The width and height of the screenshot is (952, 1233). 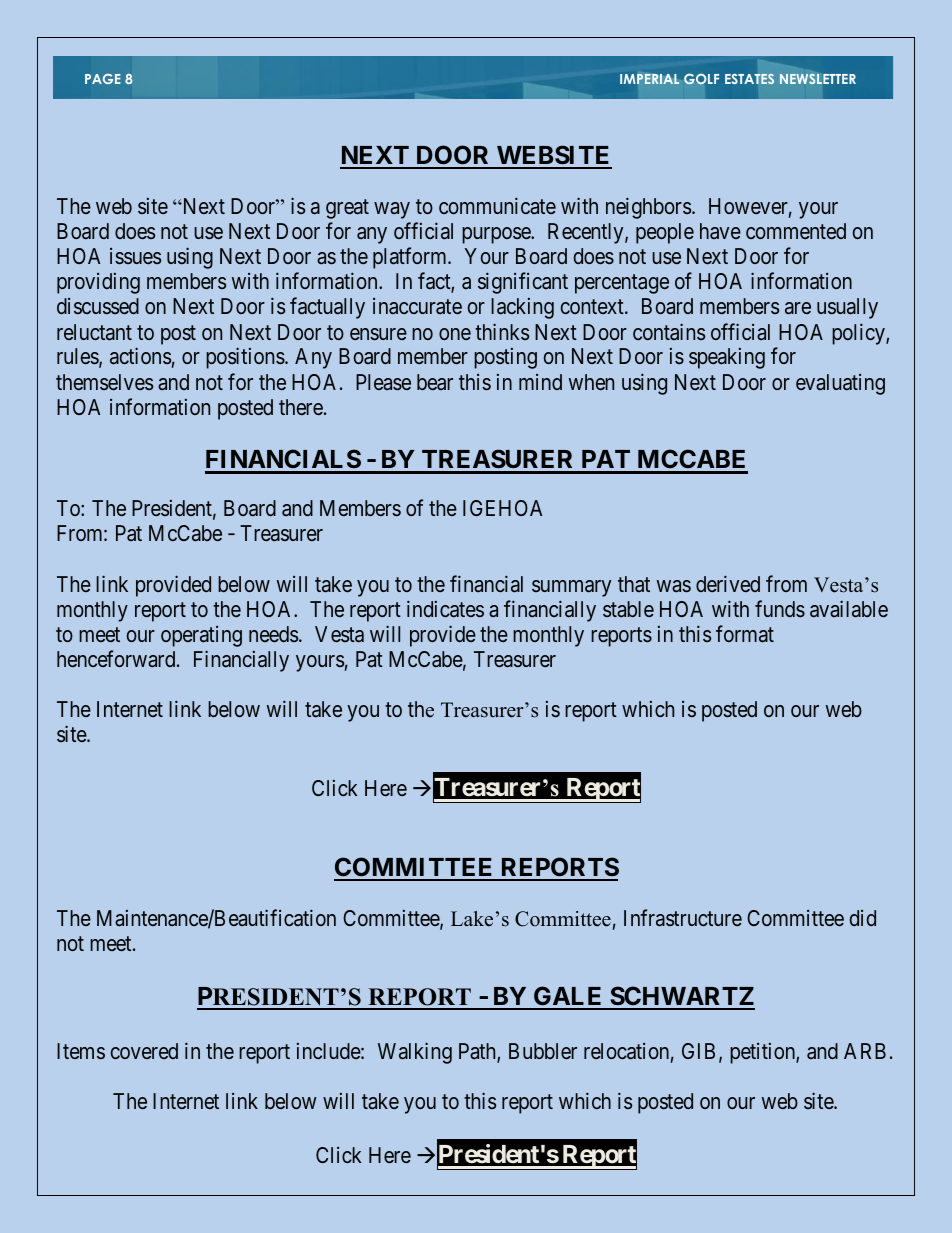 What do you see at coordinates (749, 79) in the screenshot?
I see `ESTATES` at bounding box center [749, 79].
